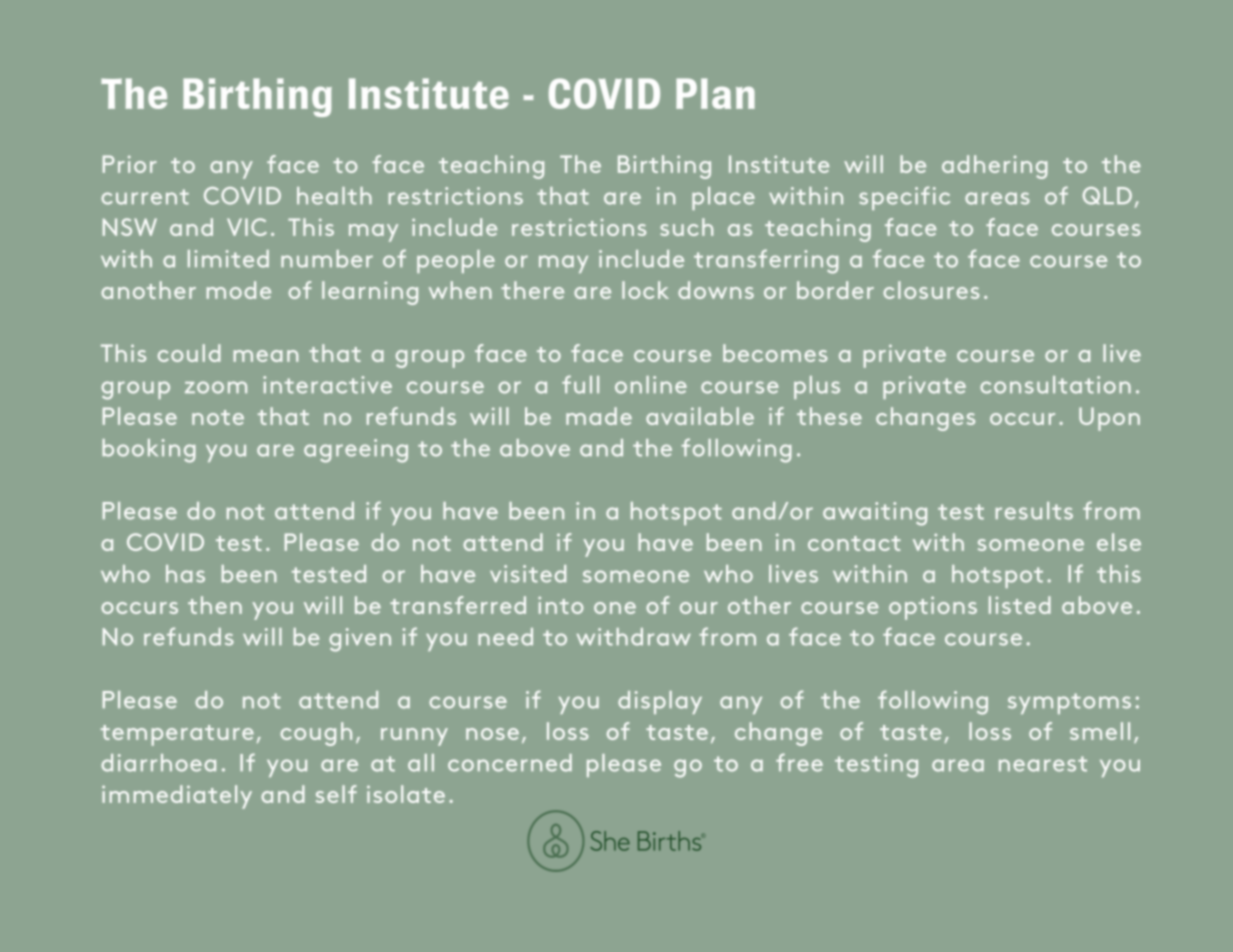  What do you see at coordinates (1119, 542) in the screenshot?
I see `else` at bounding box center [1119, 542].
